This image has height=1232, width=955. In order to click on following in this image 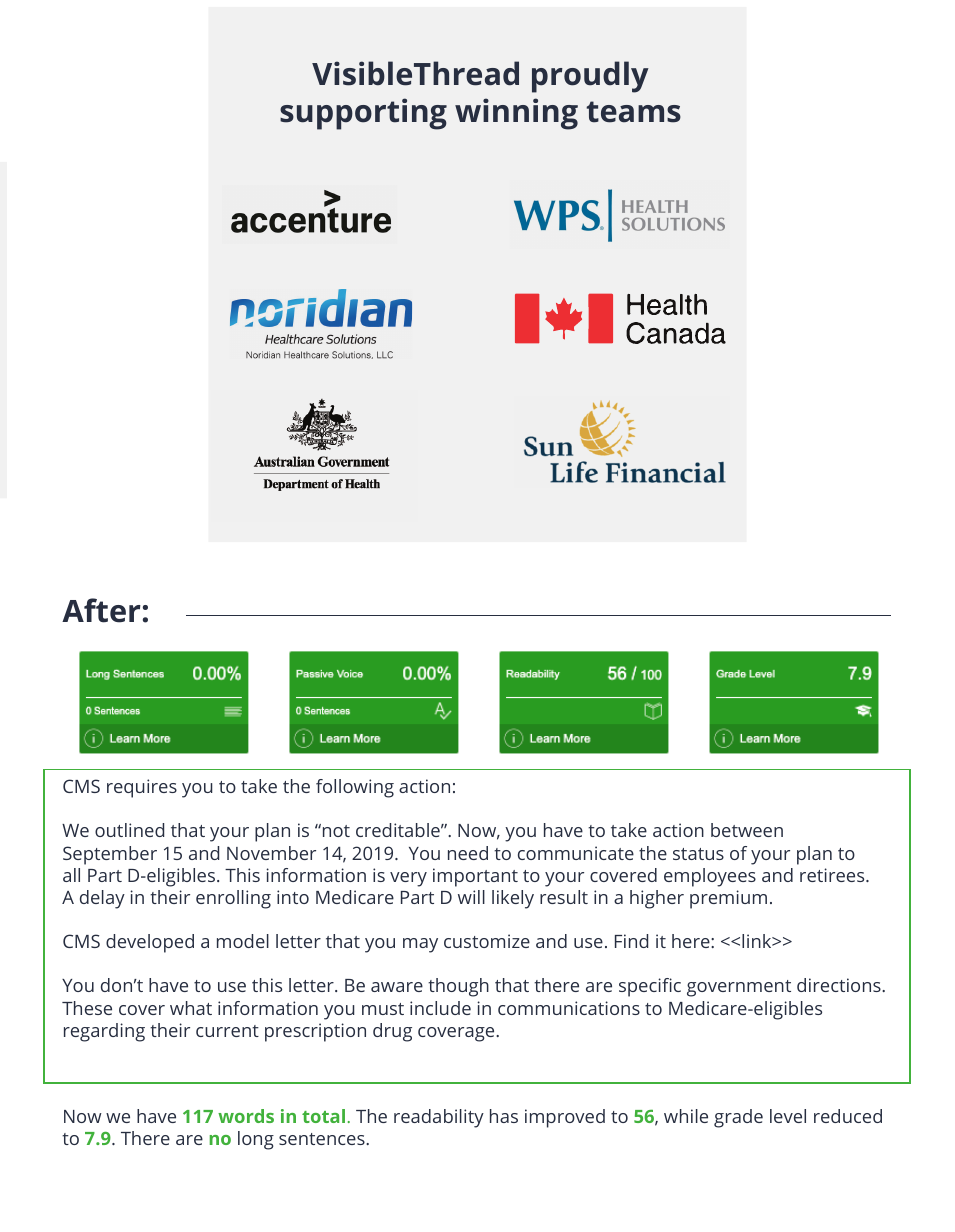, I will do `click(355, 788)`.
